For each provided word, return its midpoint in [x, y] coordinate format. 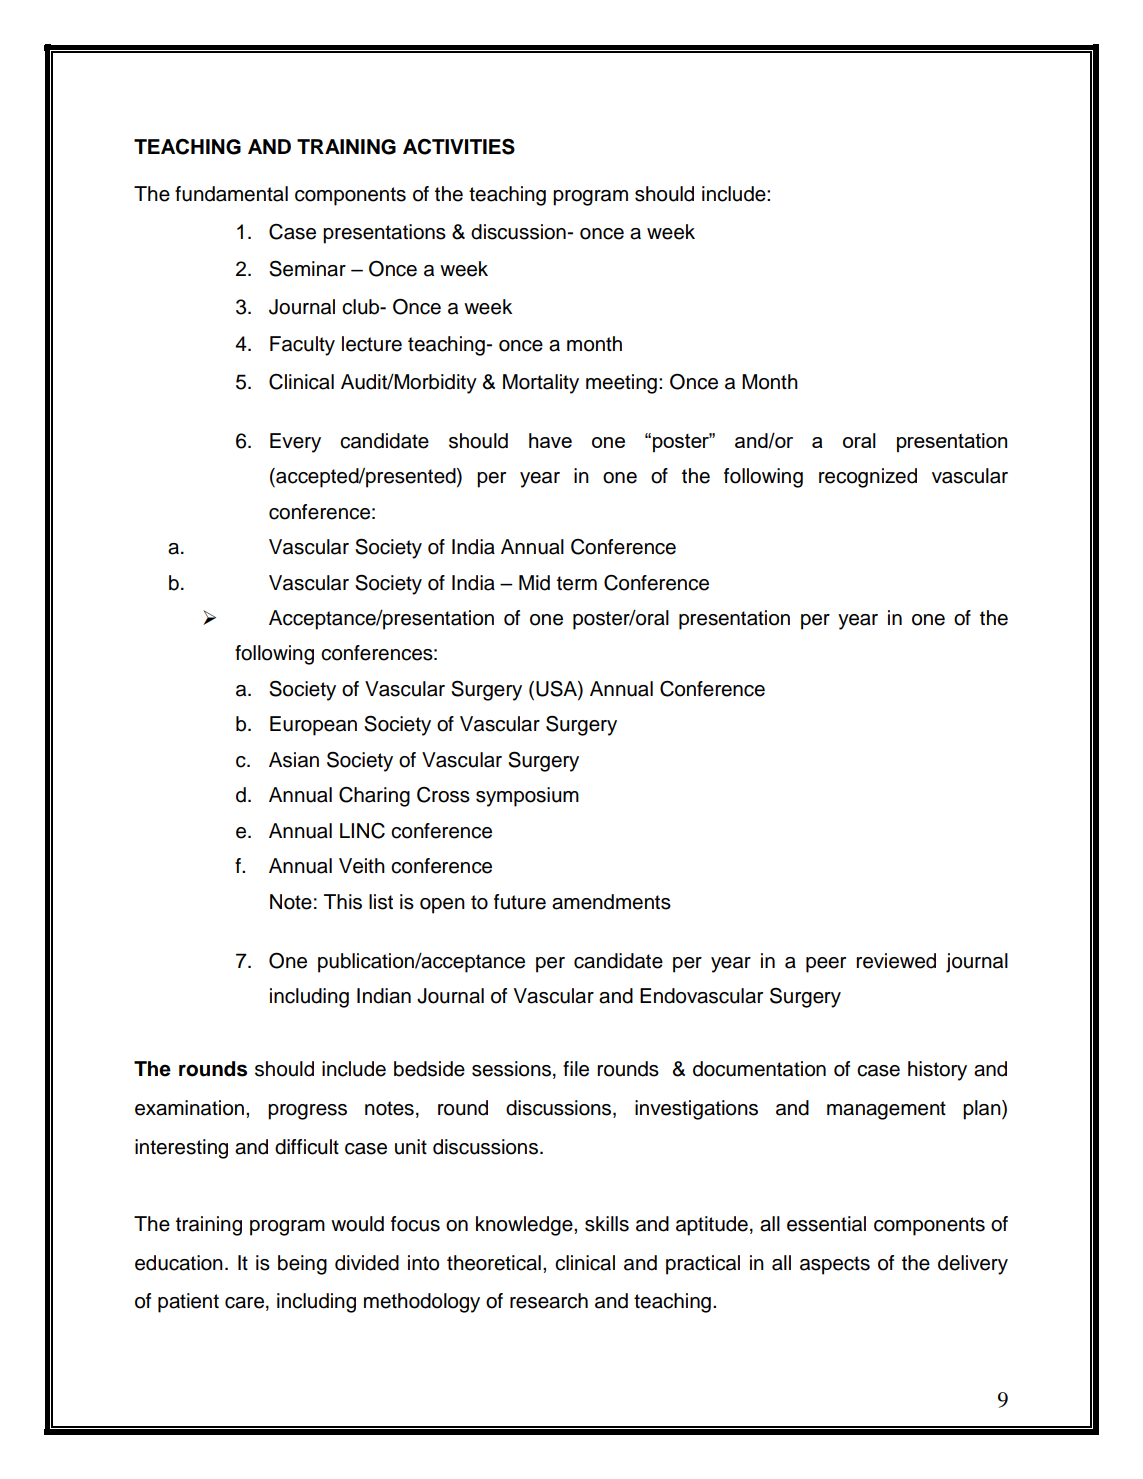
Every [295, 443]
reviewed [896, 961]
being [302, 1265]
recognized [868, 478]
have [550, 440]
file [576, 1069]
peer [826, 965]
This [343, 902]
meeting [621, 384]
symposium [527, 797]
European [313, 726]
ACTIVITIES [459, 147]
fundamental [231, 194]
